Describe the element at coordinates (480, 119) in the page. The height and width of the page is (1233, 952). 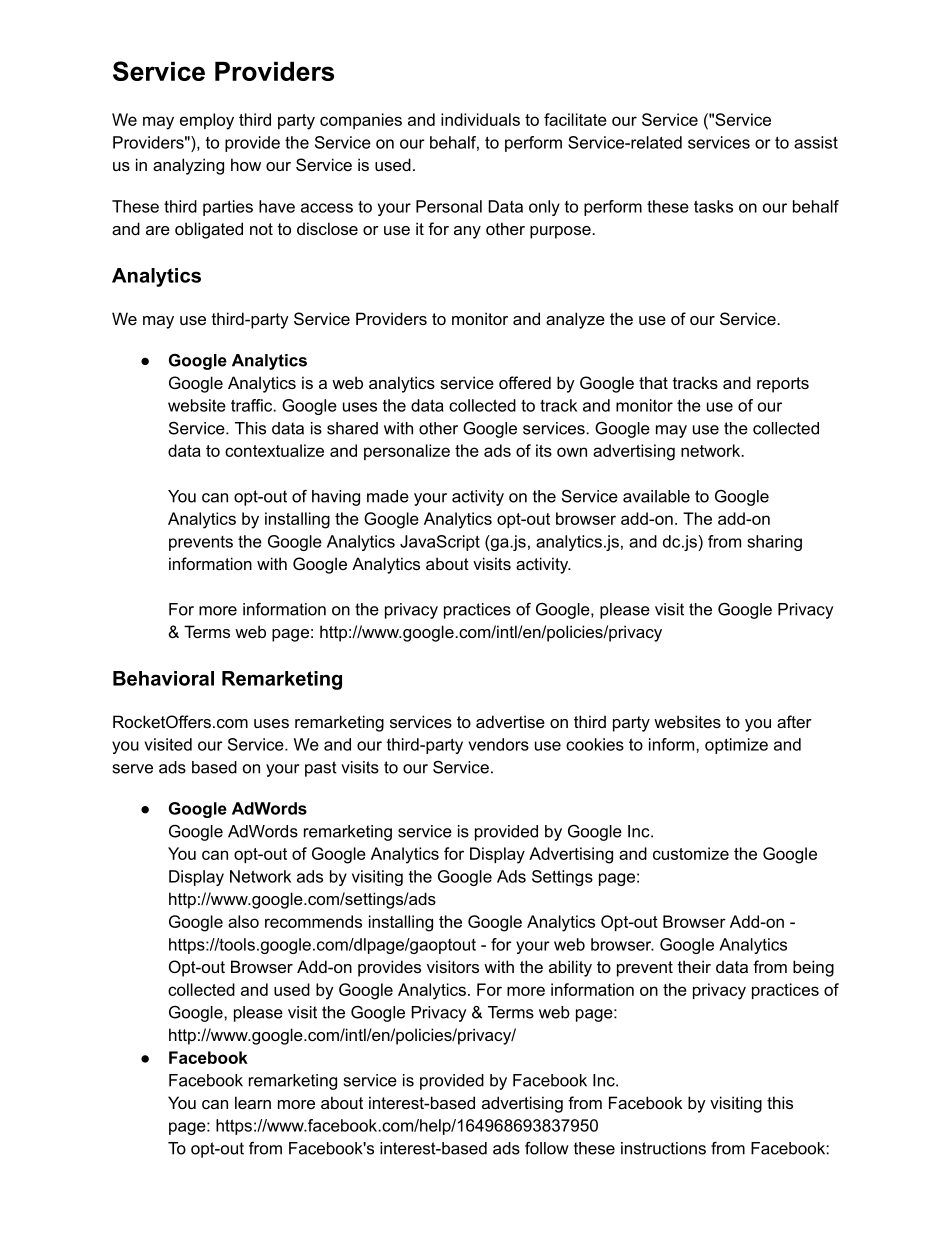
I see `individuals` at that location.
